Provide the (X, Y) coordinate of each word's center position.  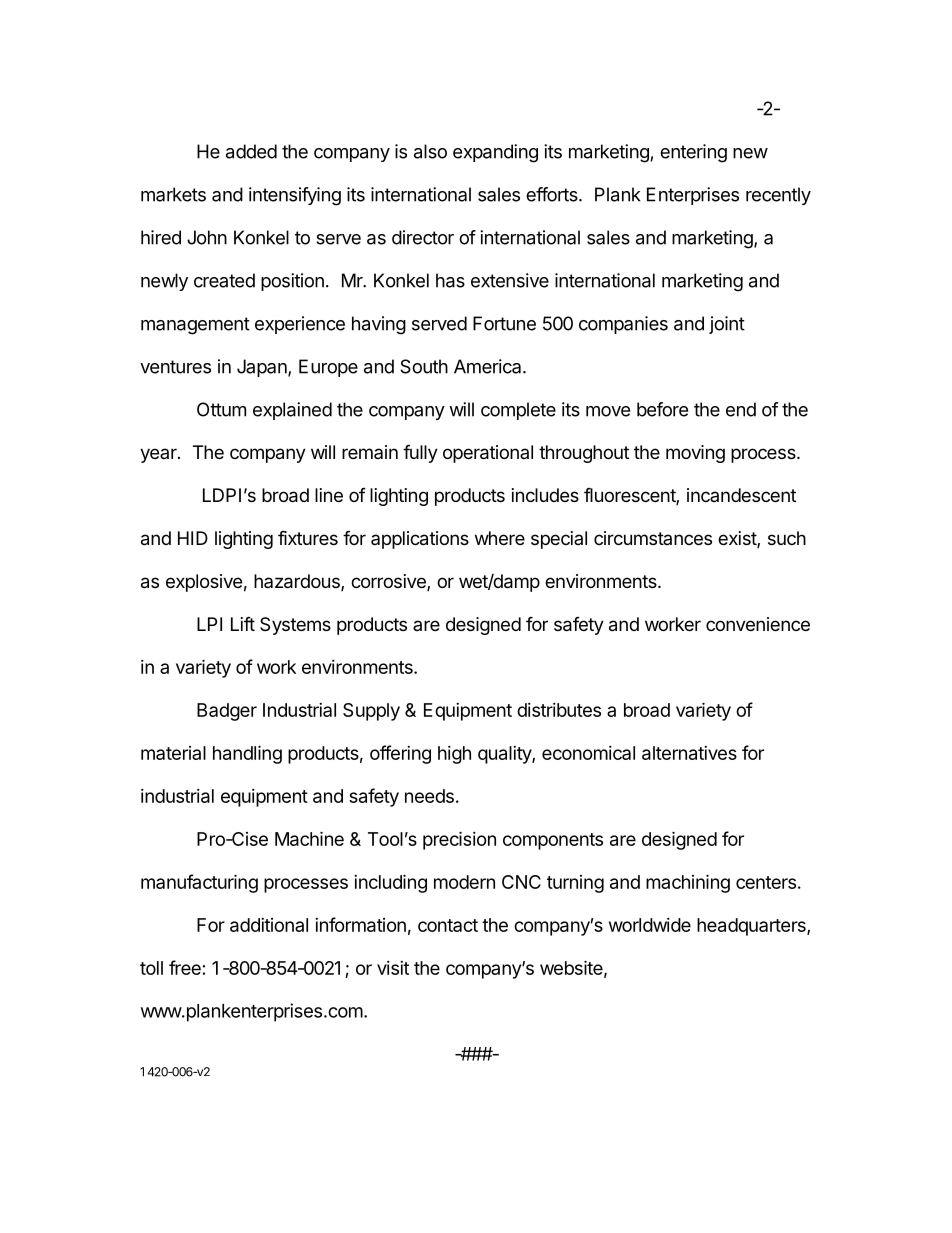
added (251, 151)
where (500, 538)
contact (448, 925)
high (454, 755)
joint (727, 325)
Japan (263, 368)
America (489, 366)
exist (738, 539)
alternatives (689, 753)
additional (269, 925)
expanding (495, 153)
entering (693, 153)
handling (247, 754)
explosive (204, 583)
